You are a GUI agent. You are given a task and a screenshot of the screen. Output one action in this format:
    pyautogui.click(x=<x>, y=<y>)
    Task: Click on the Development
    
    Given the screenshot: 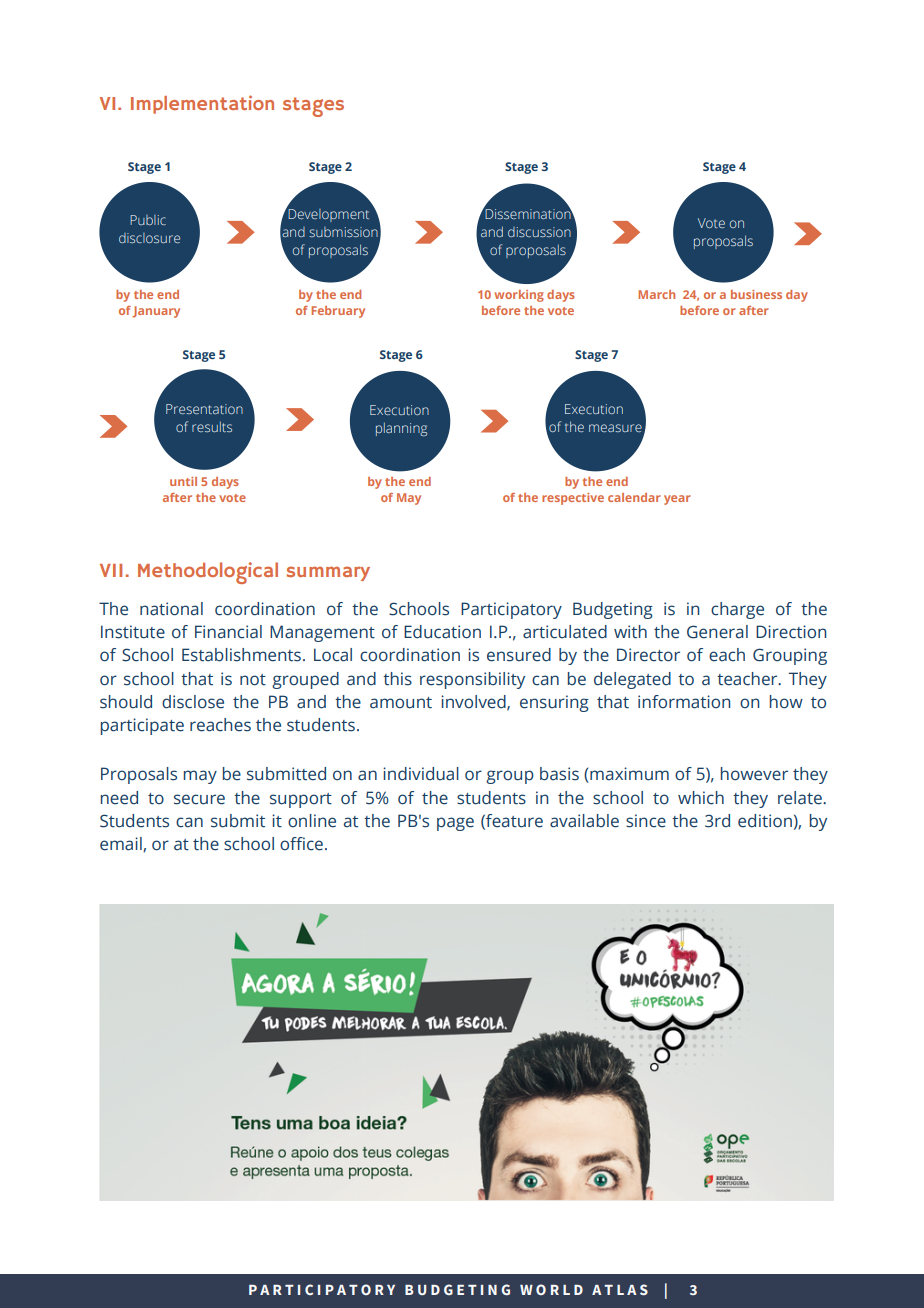 What is the action you would take?
    pyautogui.click(x=327, y=214)
